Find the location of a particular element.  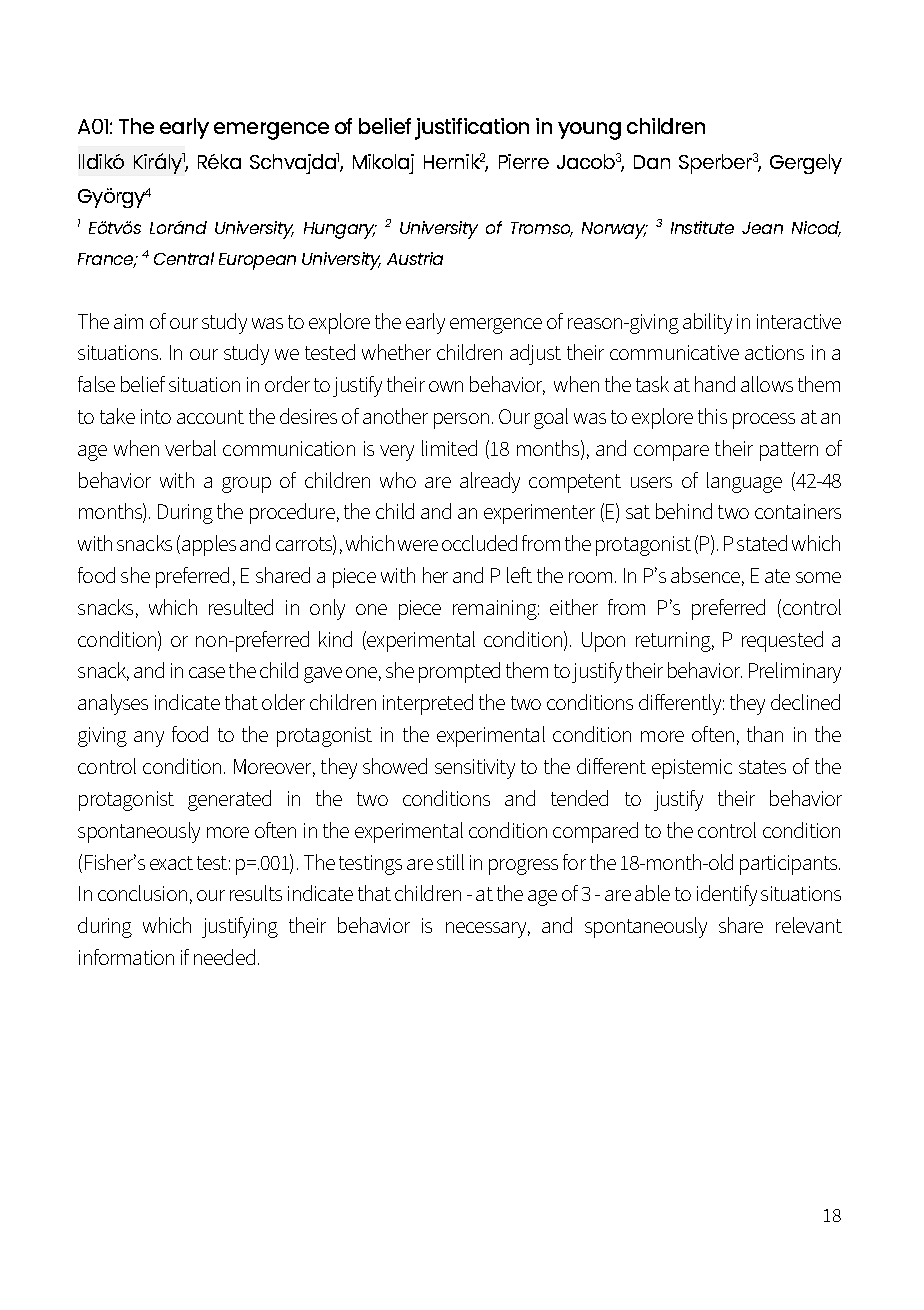

justification is located at coordinates (472, 129).
